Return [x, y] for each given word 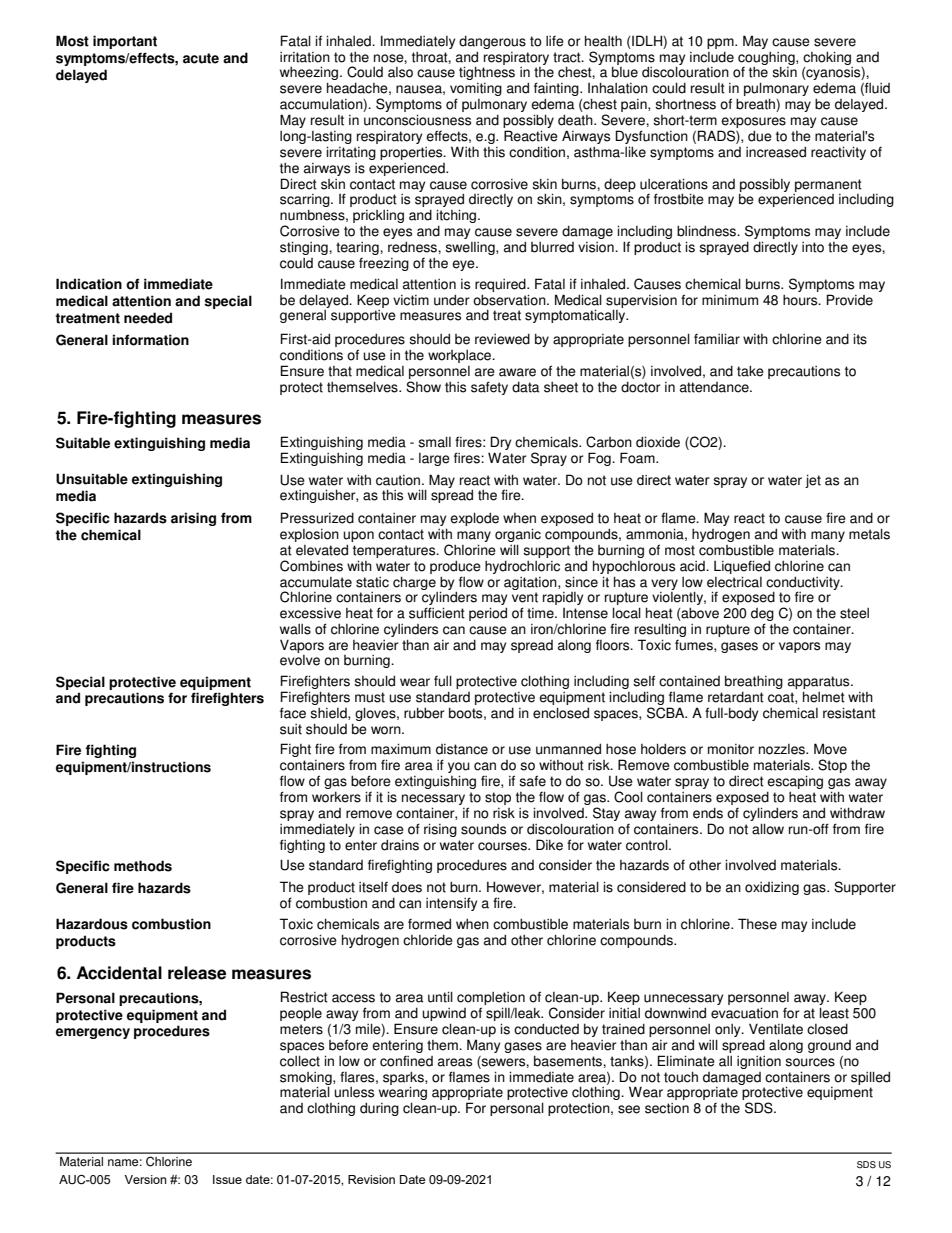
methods [143, 866]
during [379, 1109]
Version [145, 1179]
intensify [451, 904]
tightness [487, 73]
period [488, 614]
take [750, 371]
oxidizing [772, 888]
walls [295, 629]
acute [201, 58]
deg [762, 616]
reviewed [502, 339]
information [151, 340]
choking [827, 58]
